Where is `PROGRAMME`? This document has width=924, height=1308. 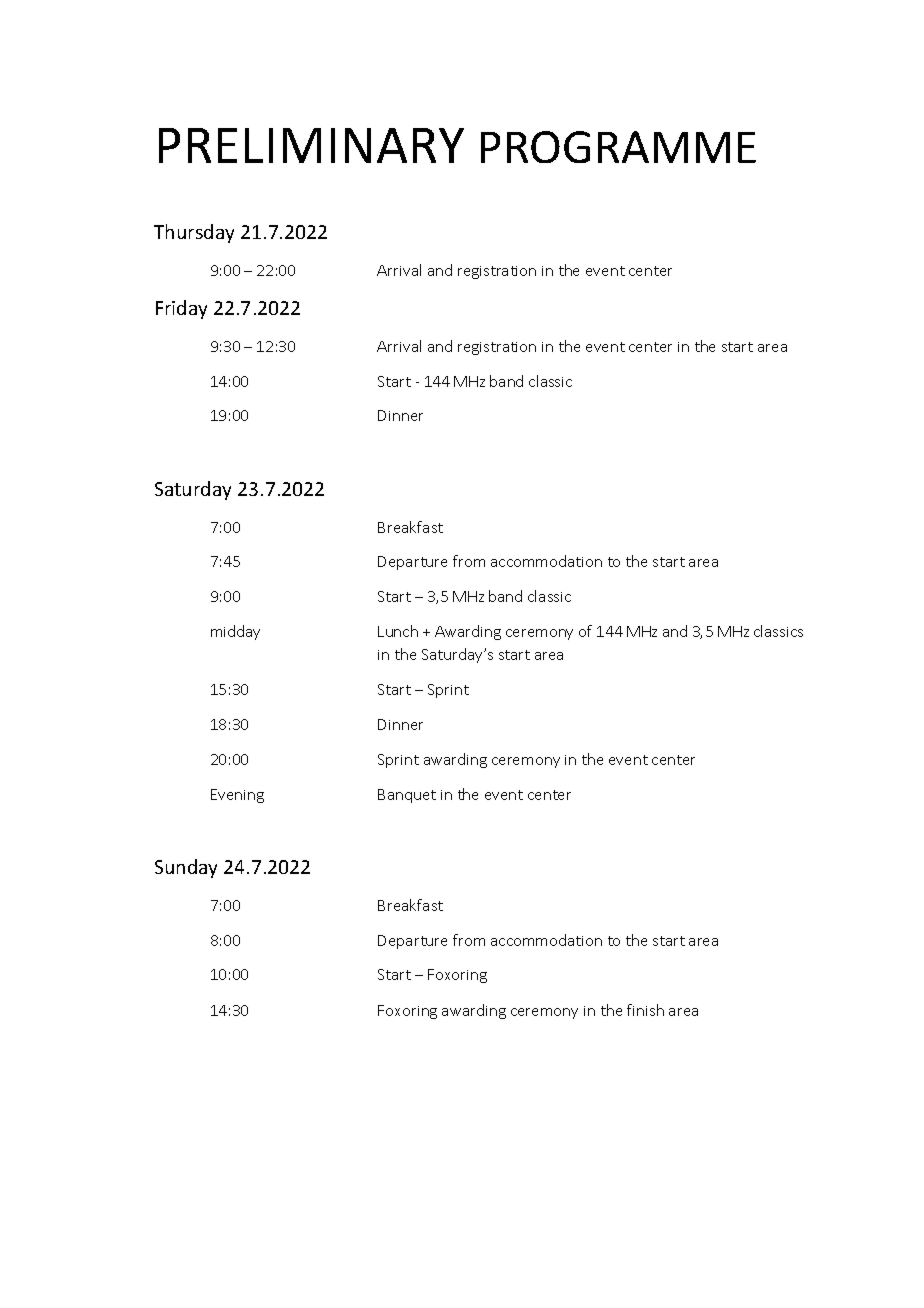
PROGRAMME is located at coordinates (618, 147).
